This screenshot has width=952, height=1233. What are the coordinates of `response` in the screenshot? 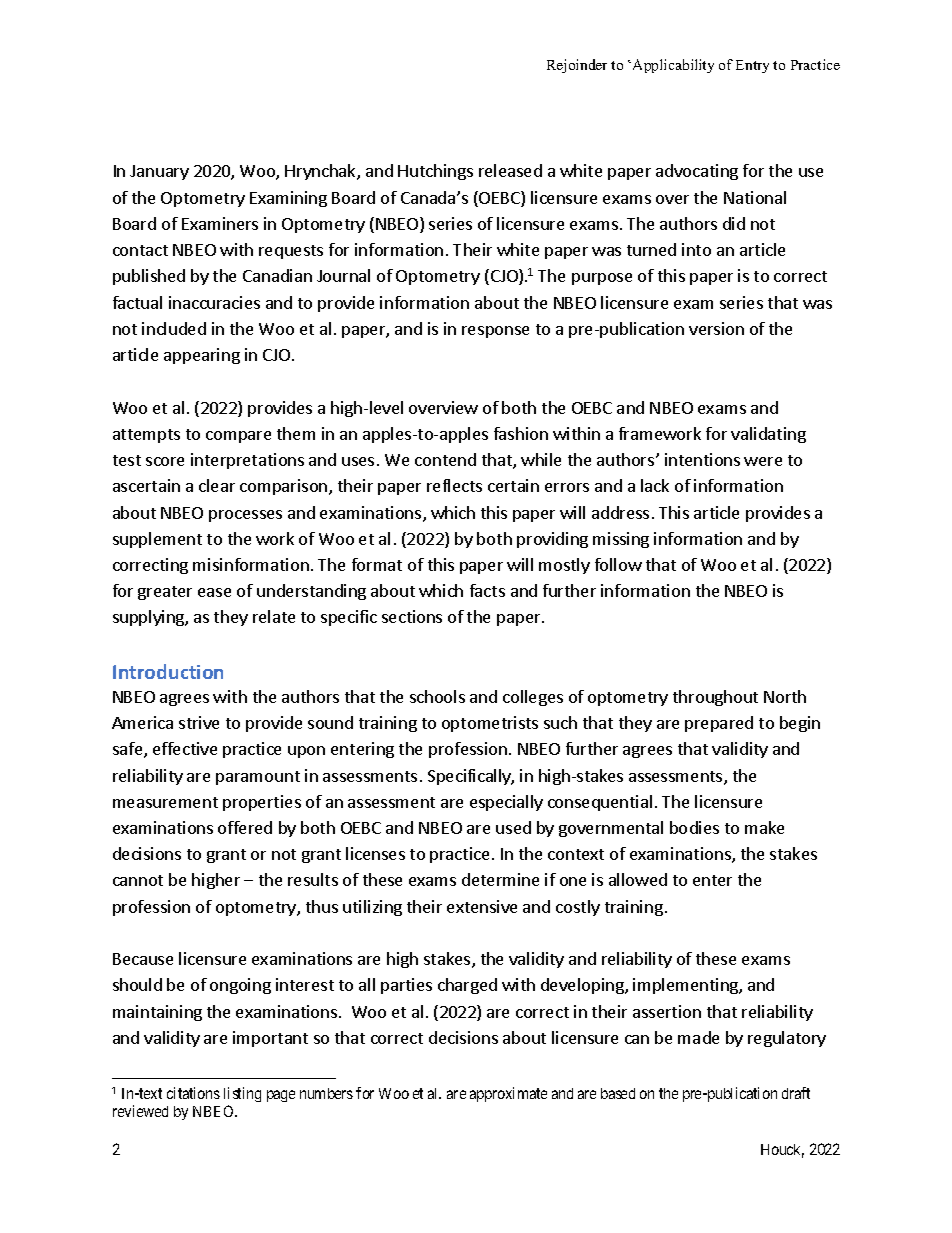 It's located at (495, 332).
